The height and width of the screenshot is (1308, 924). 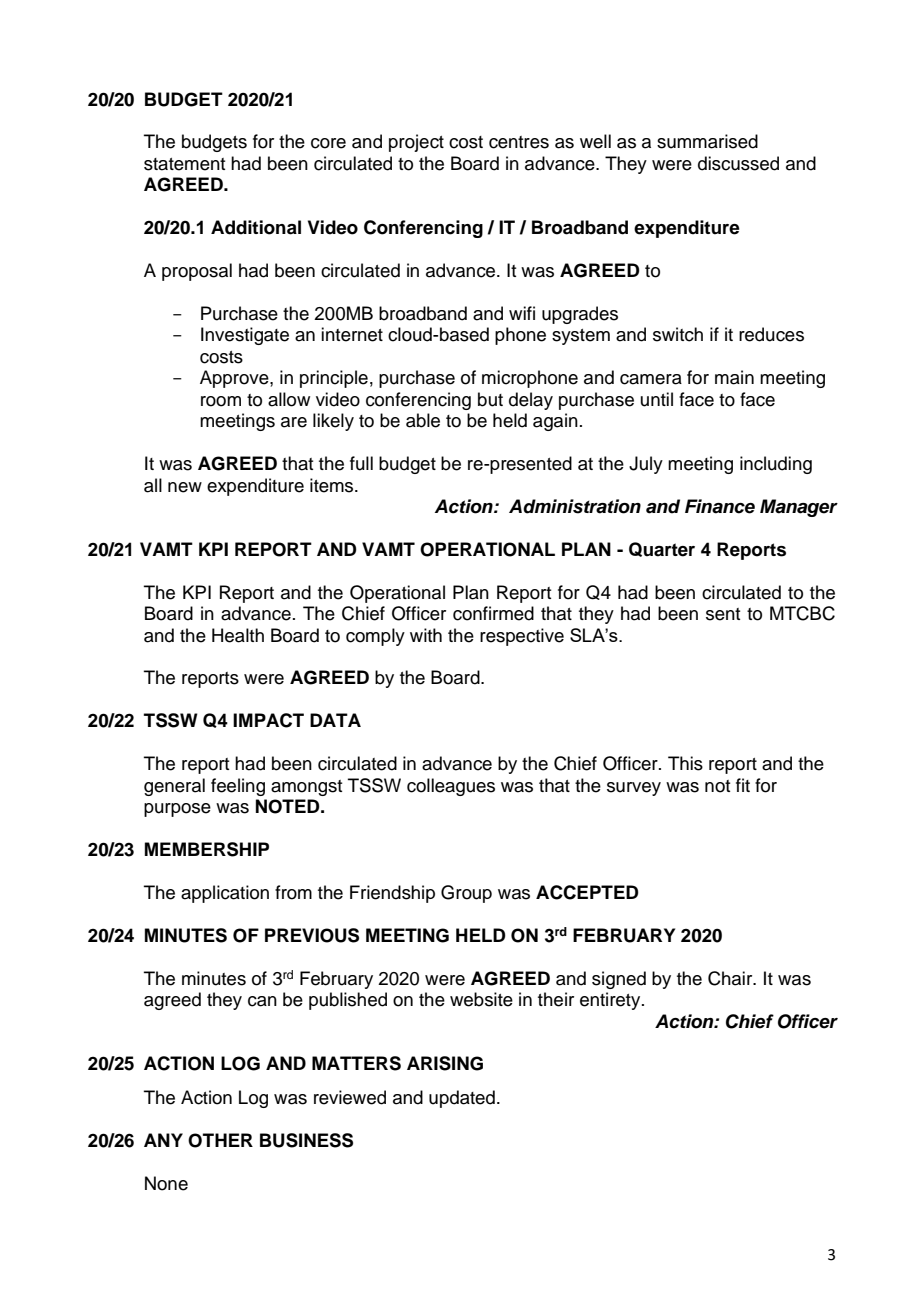 I want to click on discussed, so click(x=738, y=163).
